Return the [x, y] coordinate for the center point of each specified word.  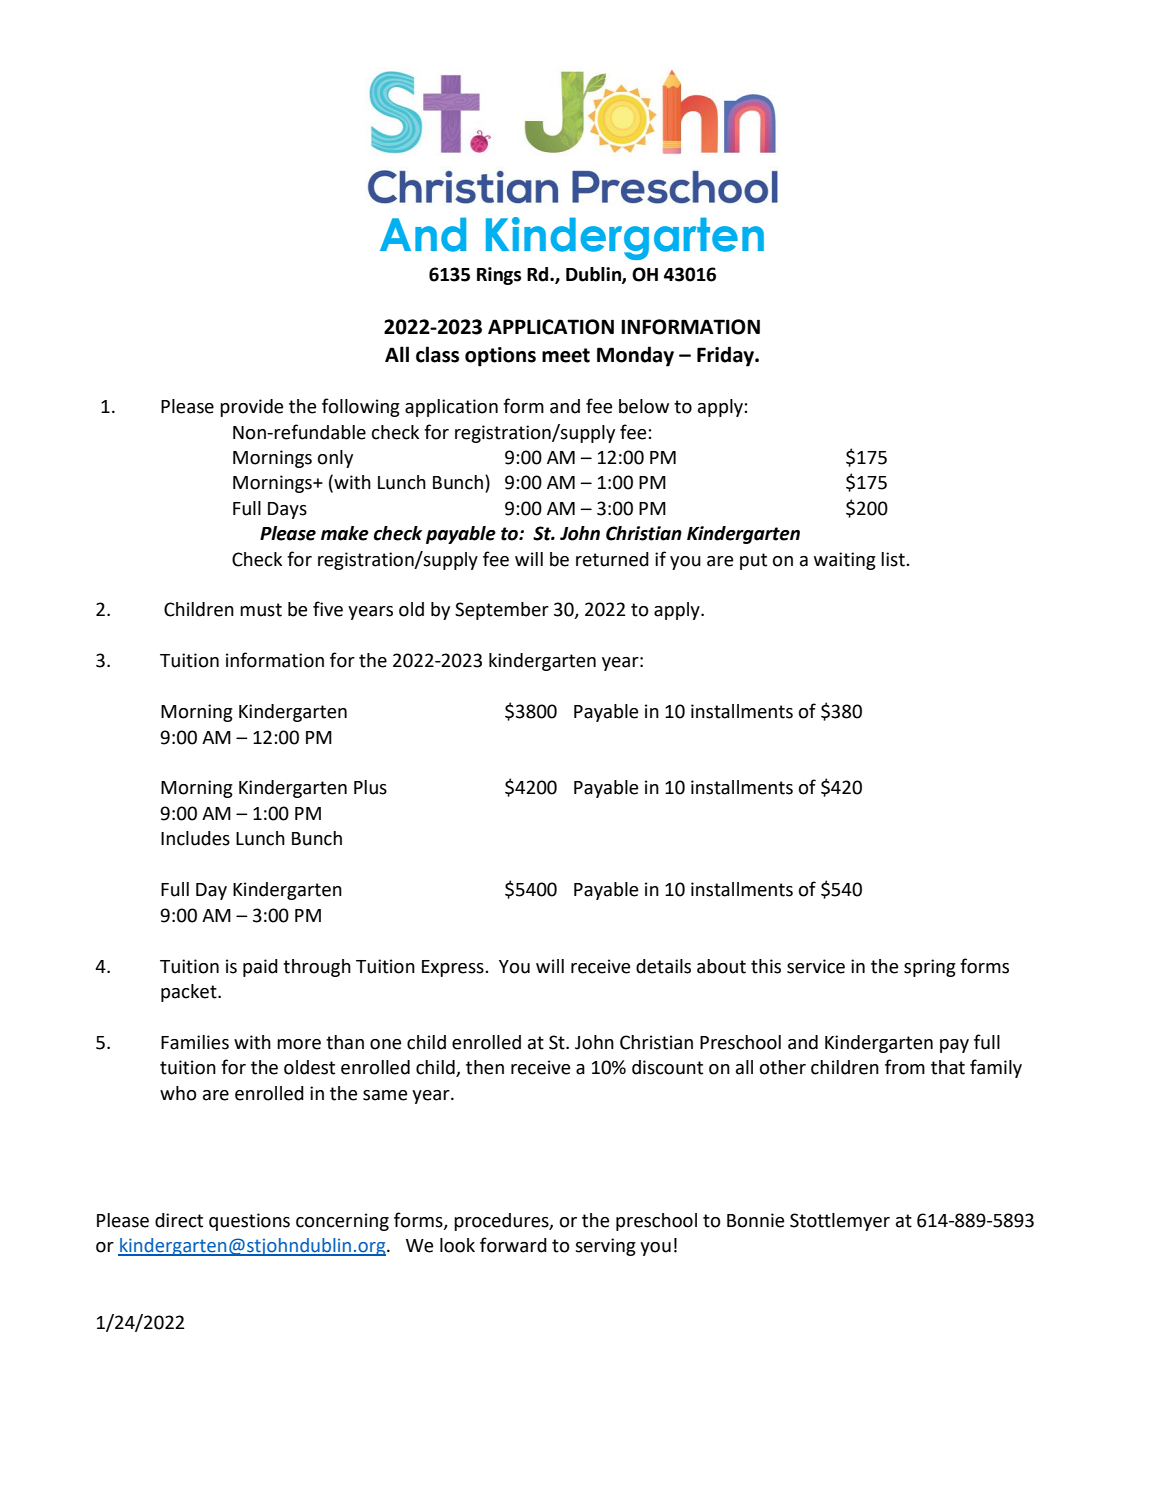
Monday [635, 356]
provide [251, 408]
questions [249, 1222]
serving [605, 1247]
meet [566, 355]
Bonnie [755, 1220]
